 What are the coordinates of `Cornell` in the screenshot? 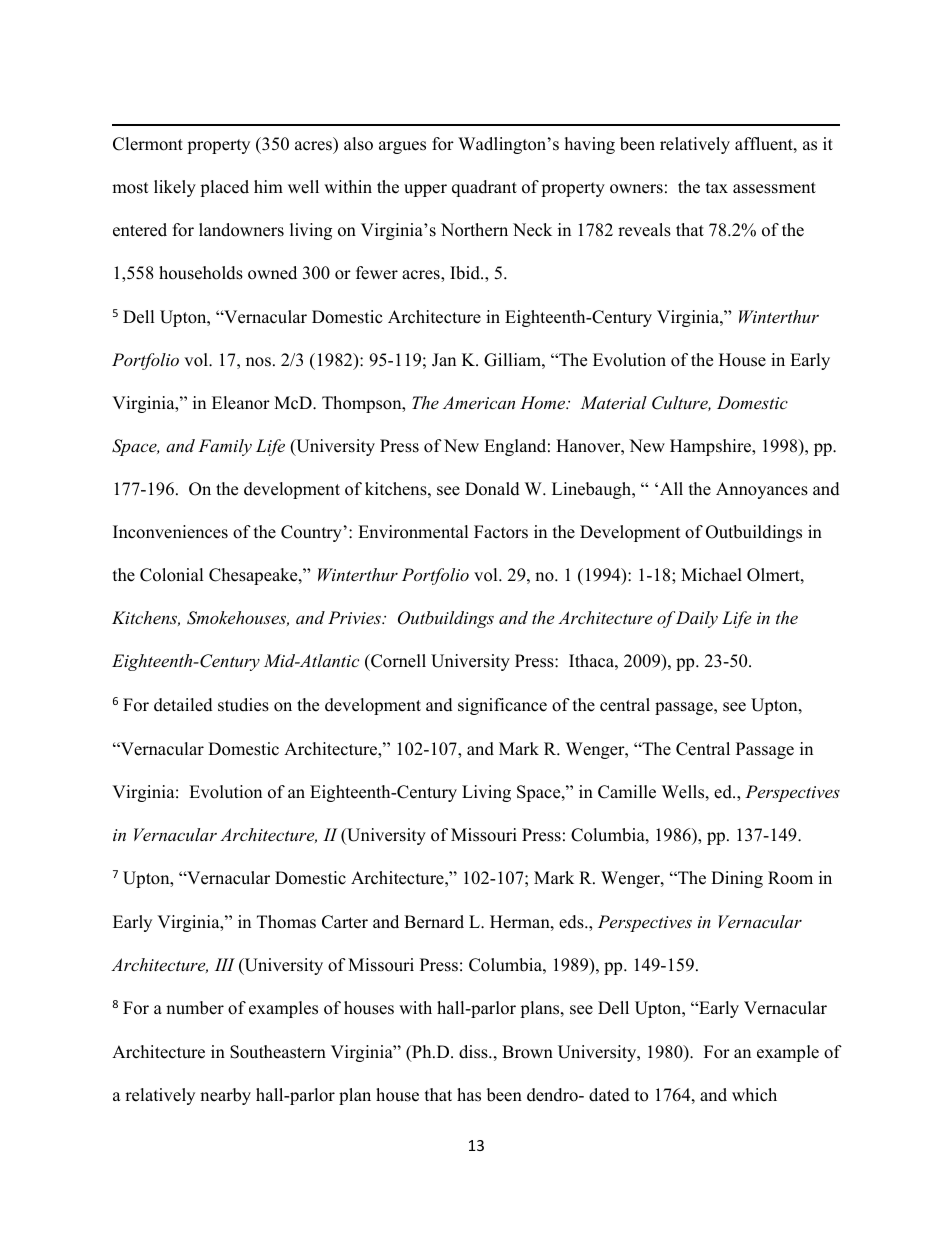 It's located at (397, 661).
